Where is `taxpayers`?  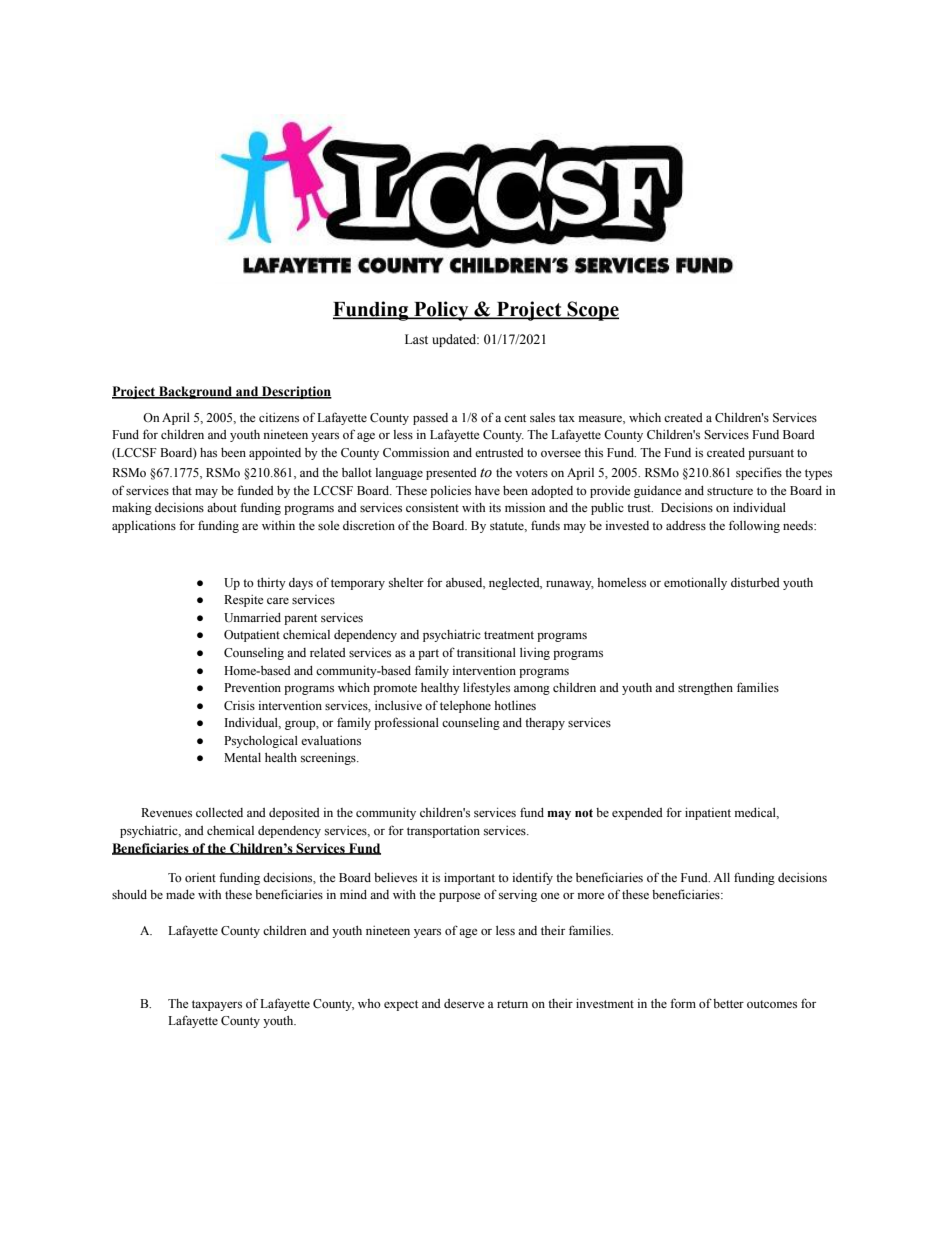 taxpayers is located at coordinates (217, 1005).
